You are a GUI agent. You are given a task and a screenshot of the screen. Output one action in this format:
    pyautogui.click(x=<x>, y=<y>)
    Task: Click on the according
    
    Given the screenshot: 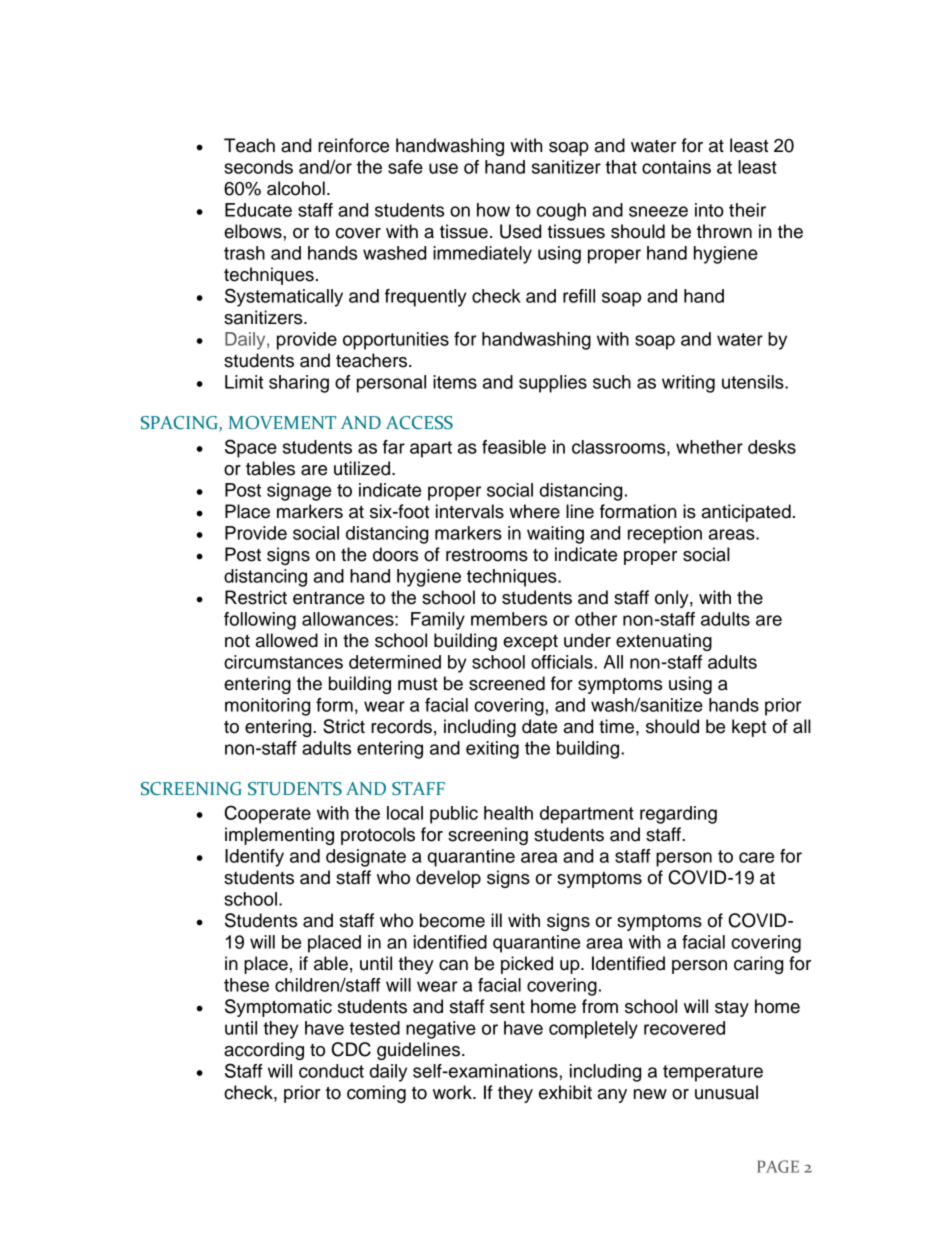 What is the action you would take?
    pyautogui.click(x=264, y=1051)
